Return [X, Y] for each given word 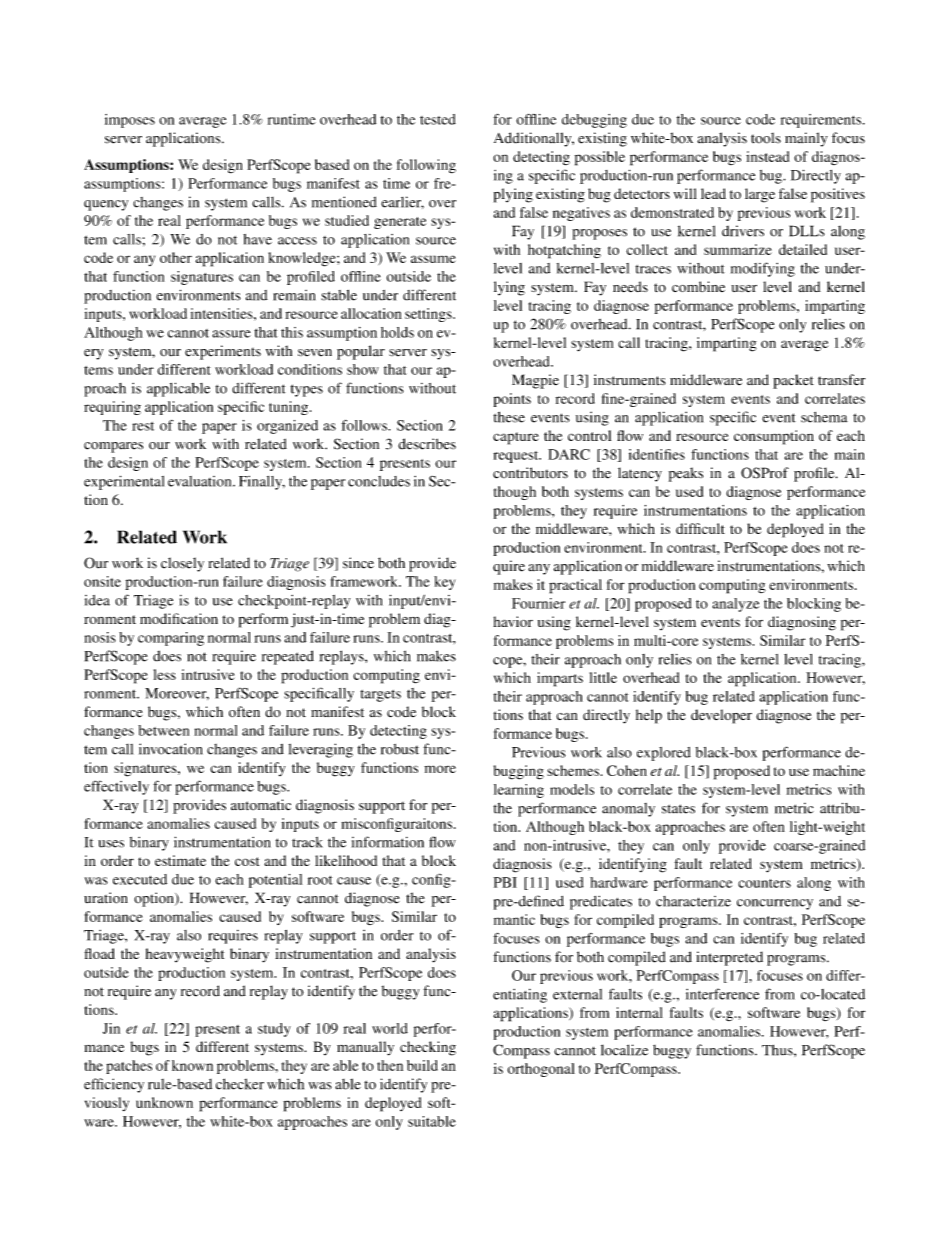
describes [427, 444]
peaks [686, 474]
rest [143, 426]
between [163, 730]
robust [400, 749]
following [426, 166]
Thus [778, 1050]
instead [767, 156]
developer [721, 716]
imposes [130, 121]
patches [129, 1067]
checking [428, 1048]
